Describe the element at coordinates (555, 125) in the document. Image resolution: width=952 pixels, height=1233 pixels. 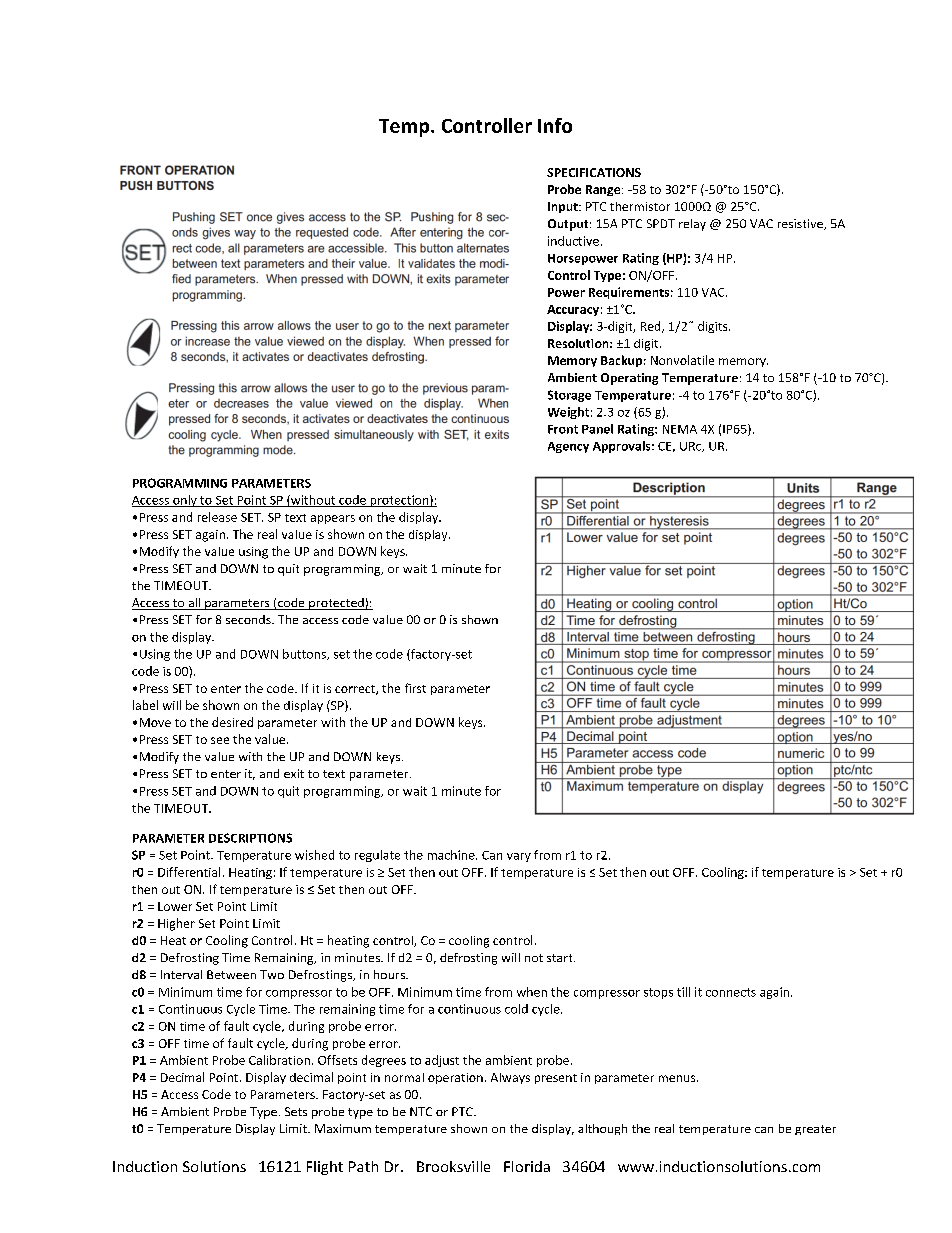
I see `Info` at that location.
